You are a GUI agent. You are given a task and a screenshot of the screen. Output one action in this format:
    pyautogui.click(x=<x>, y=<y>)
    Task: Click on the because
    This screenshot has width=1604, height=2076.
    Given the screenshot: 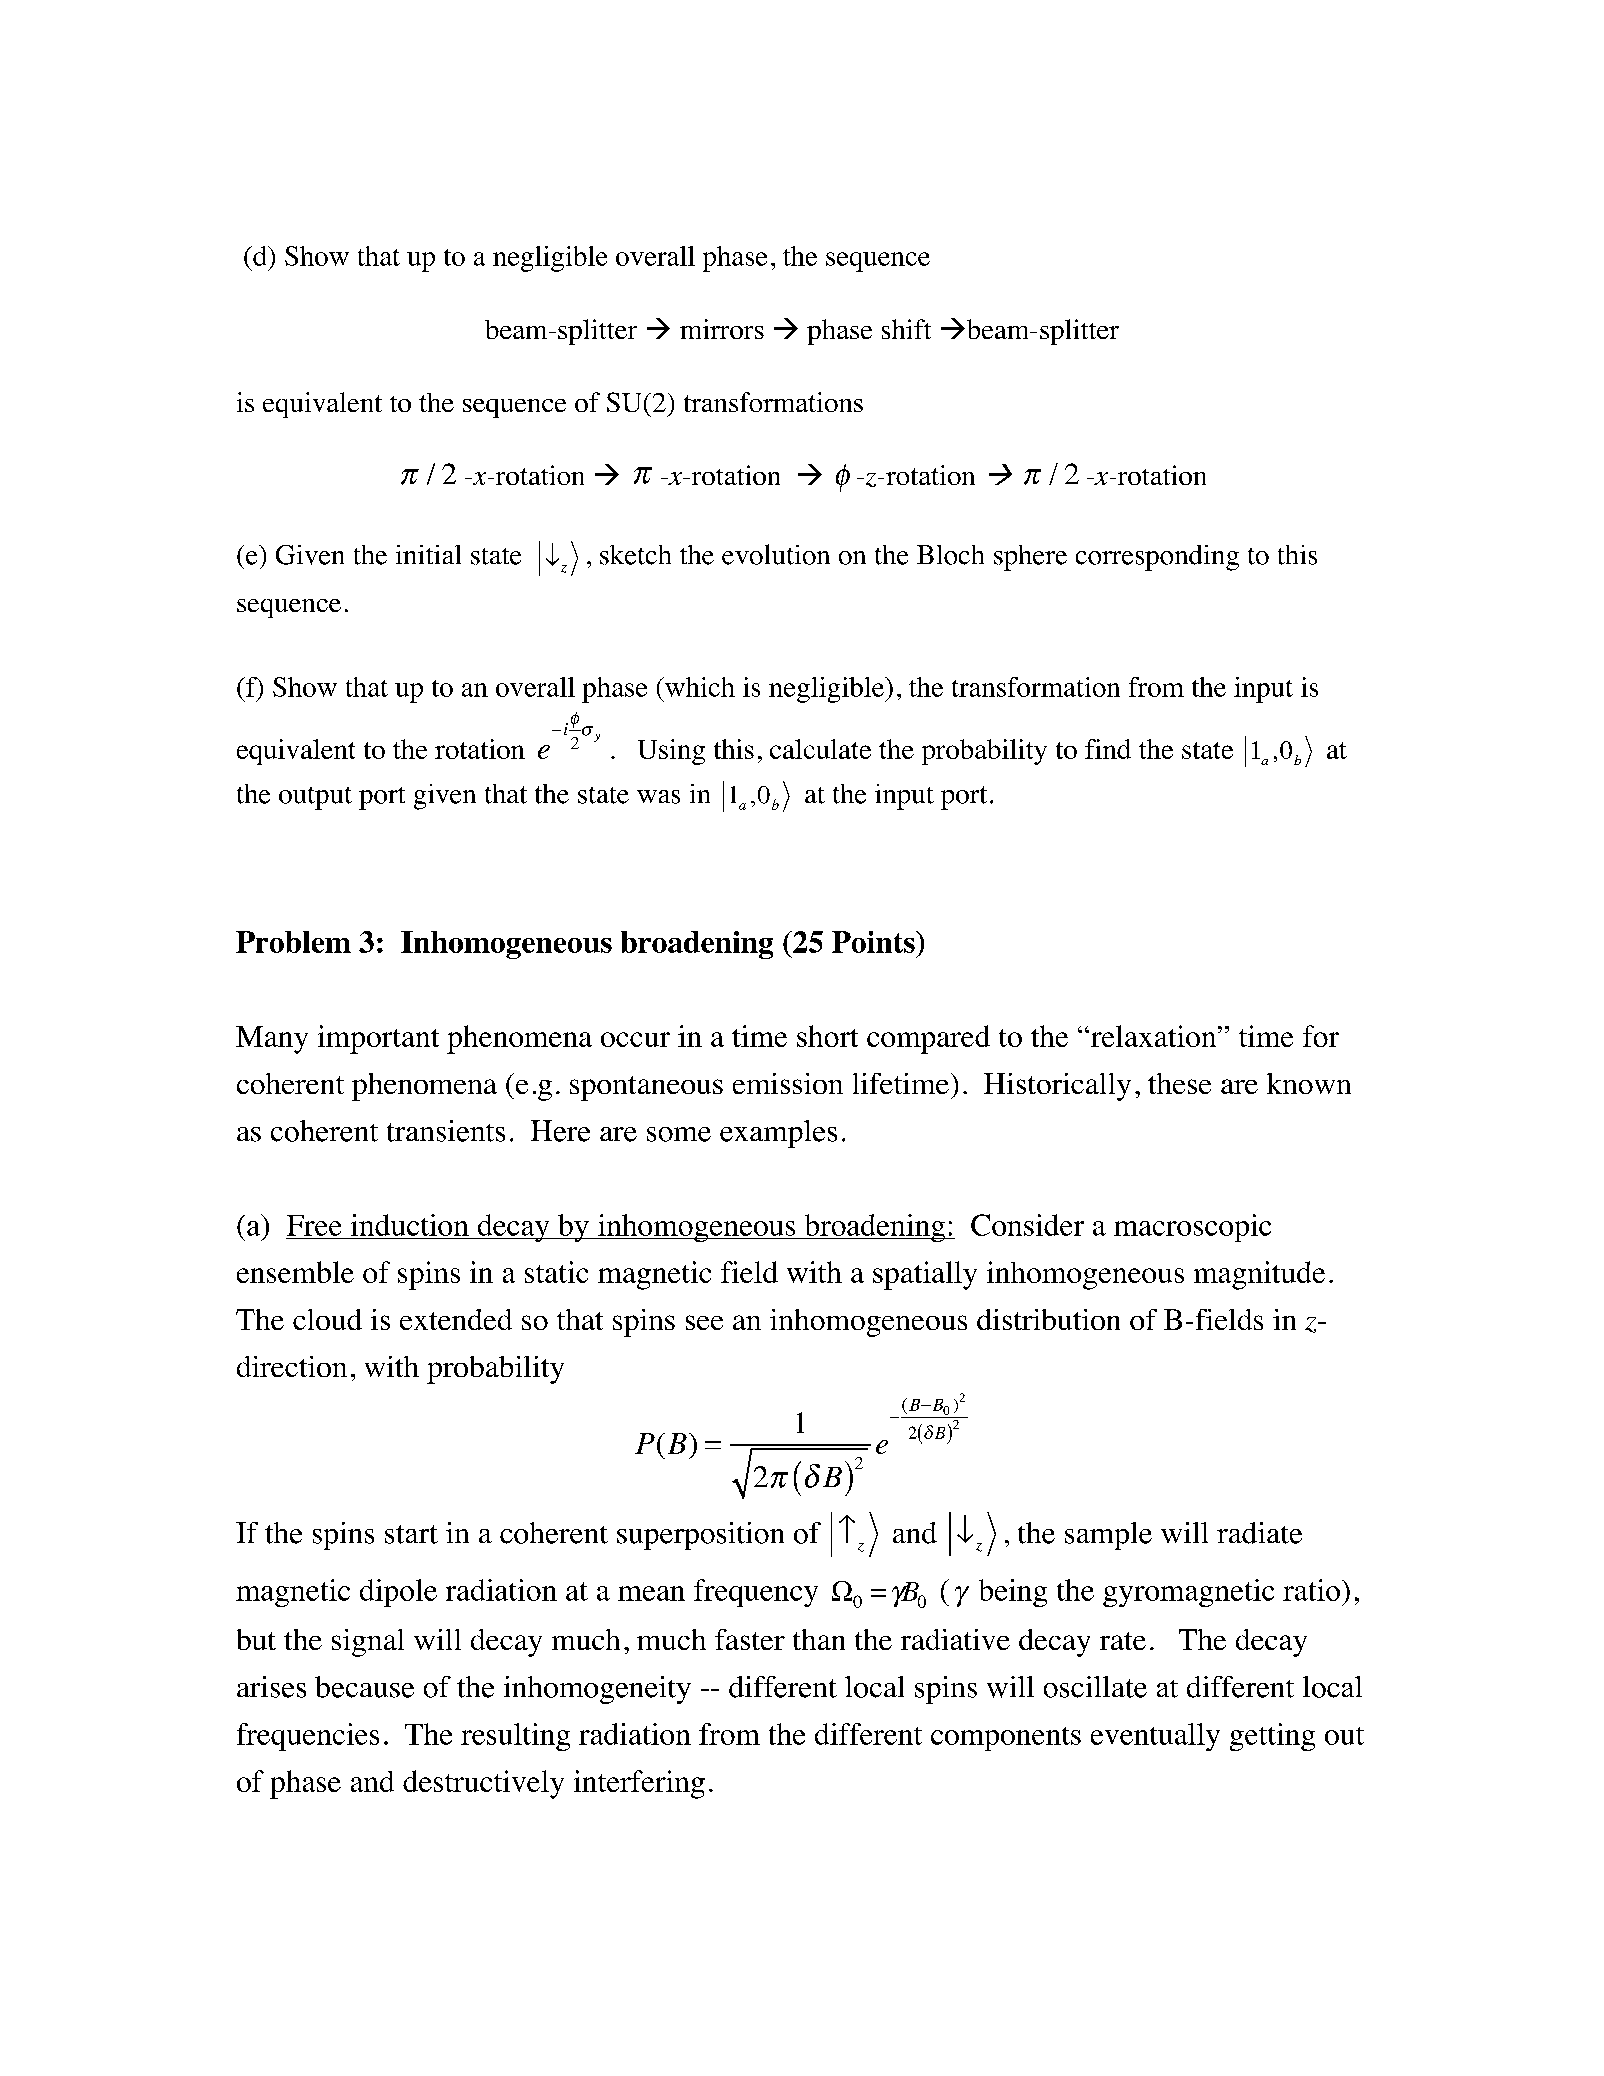 What is the action you would take?
    pyautogui.click(x=364, y=1687)
